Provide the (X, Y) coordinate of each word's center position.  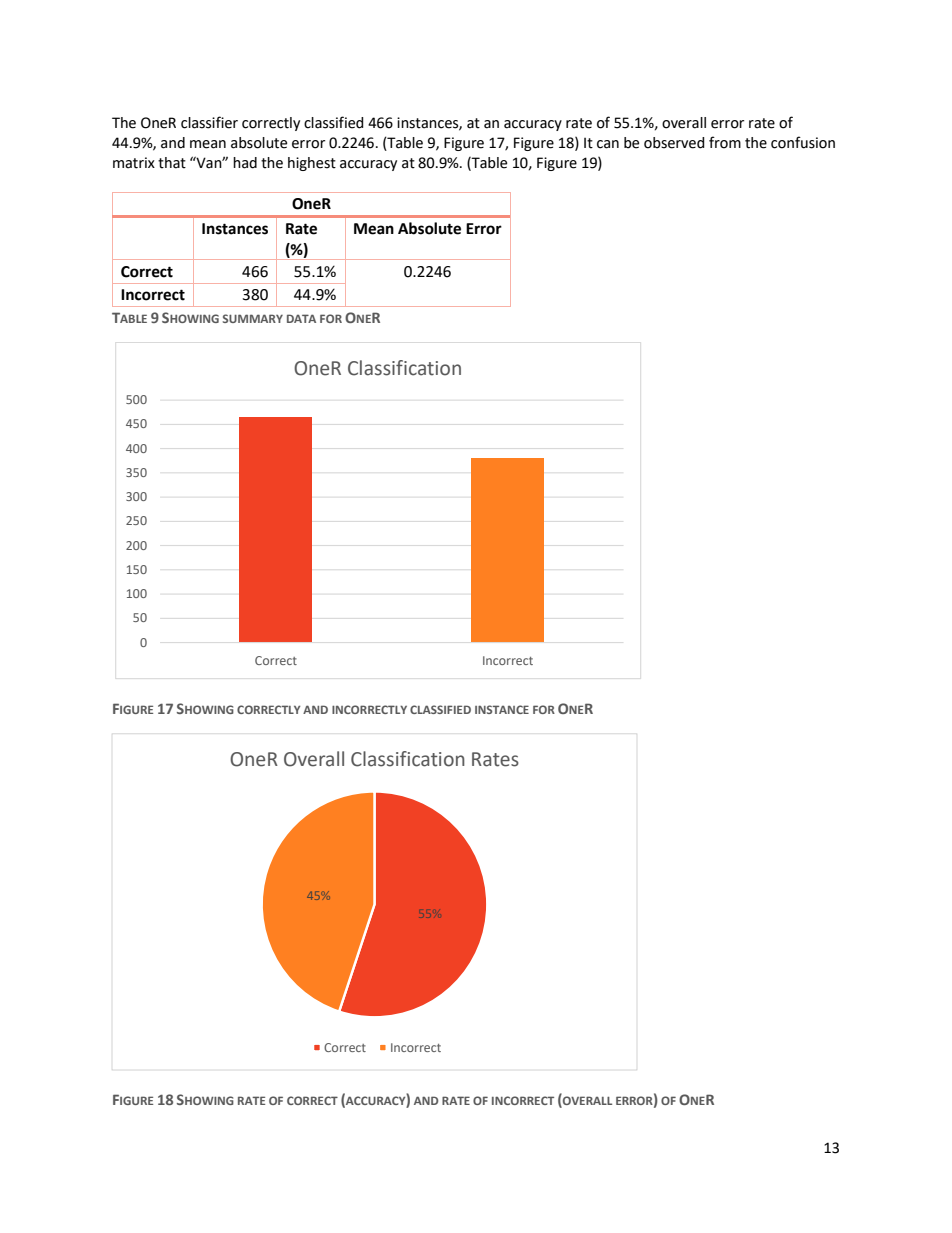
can (608, 144)
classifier (209, 122)
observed (674, 143)
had (245, 163)
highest (312, 164)
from (725, 142)
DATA (301, 318)
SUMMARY (253, 318)
